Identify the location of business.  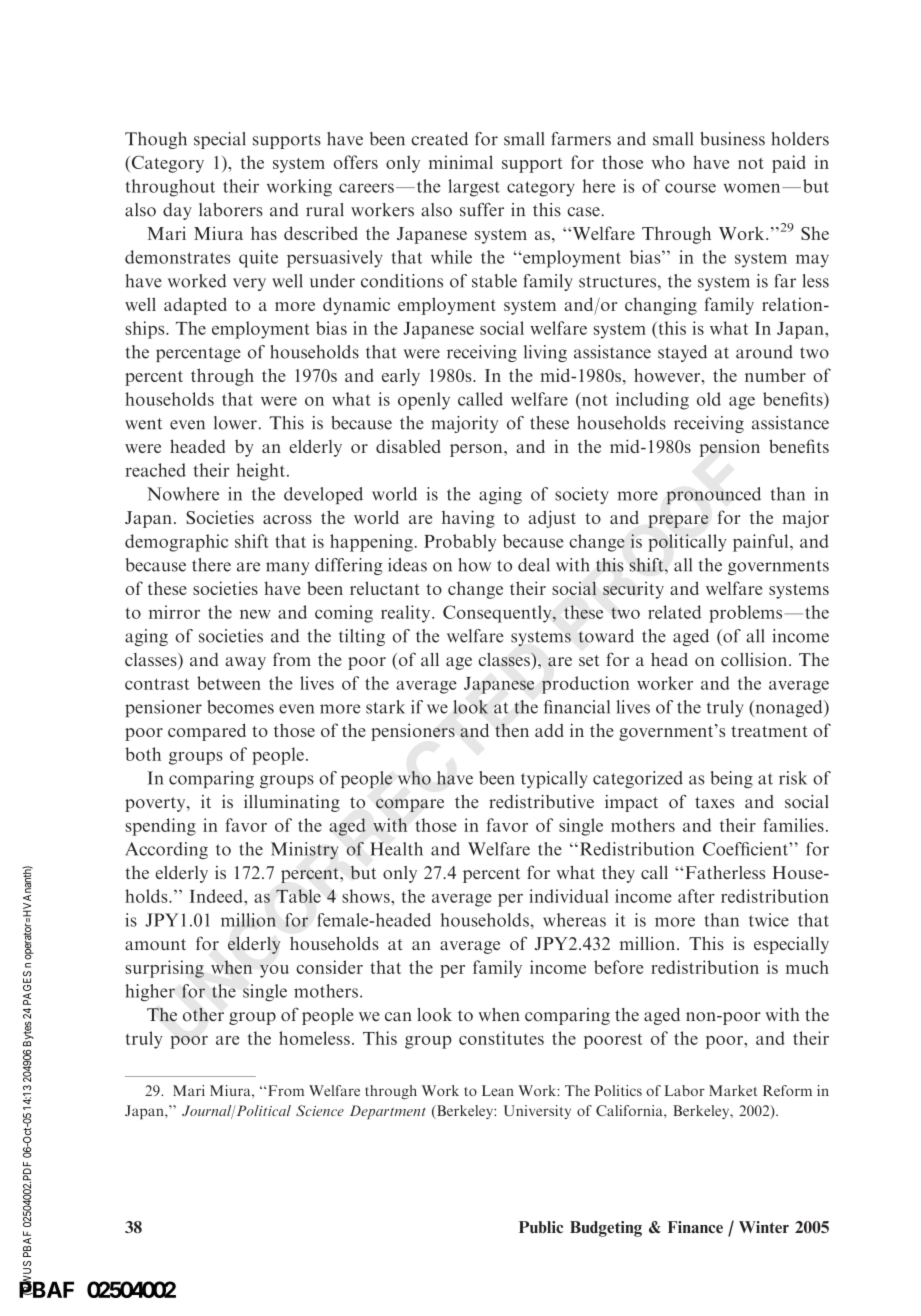
(732, 139).
